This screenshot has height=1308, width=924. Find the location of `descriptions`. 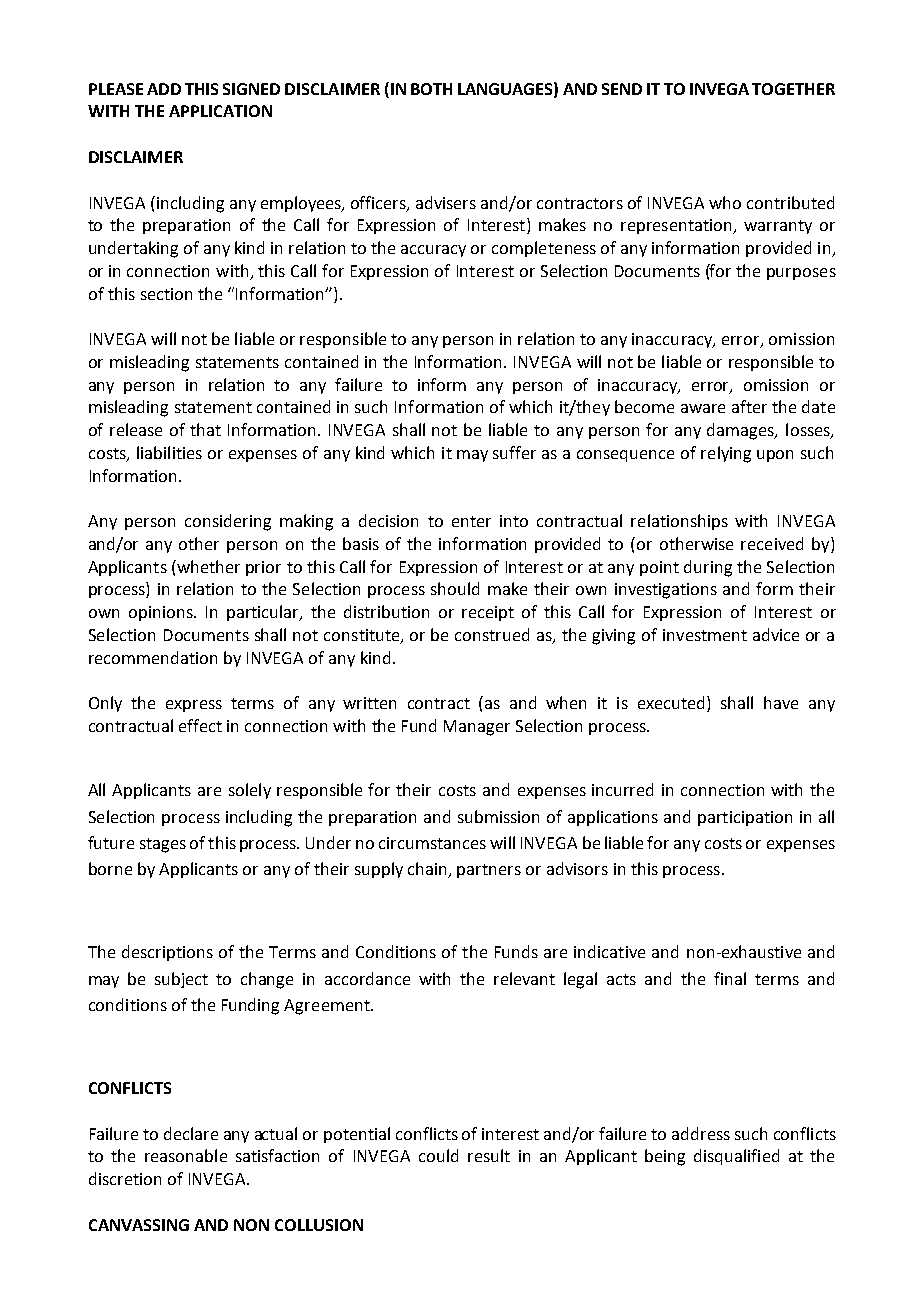

descriptions is located at coordinates (167, 953).
